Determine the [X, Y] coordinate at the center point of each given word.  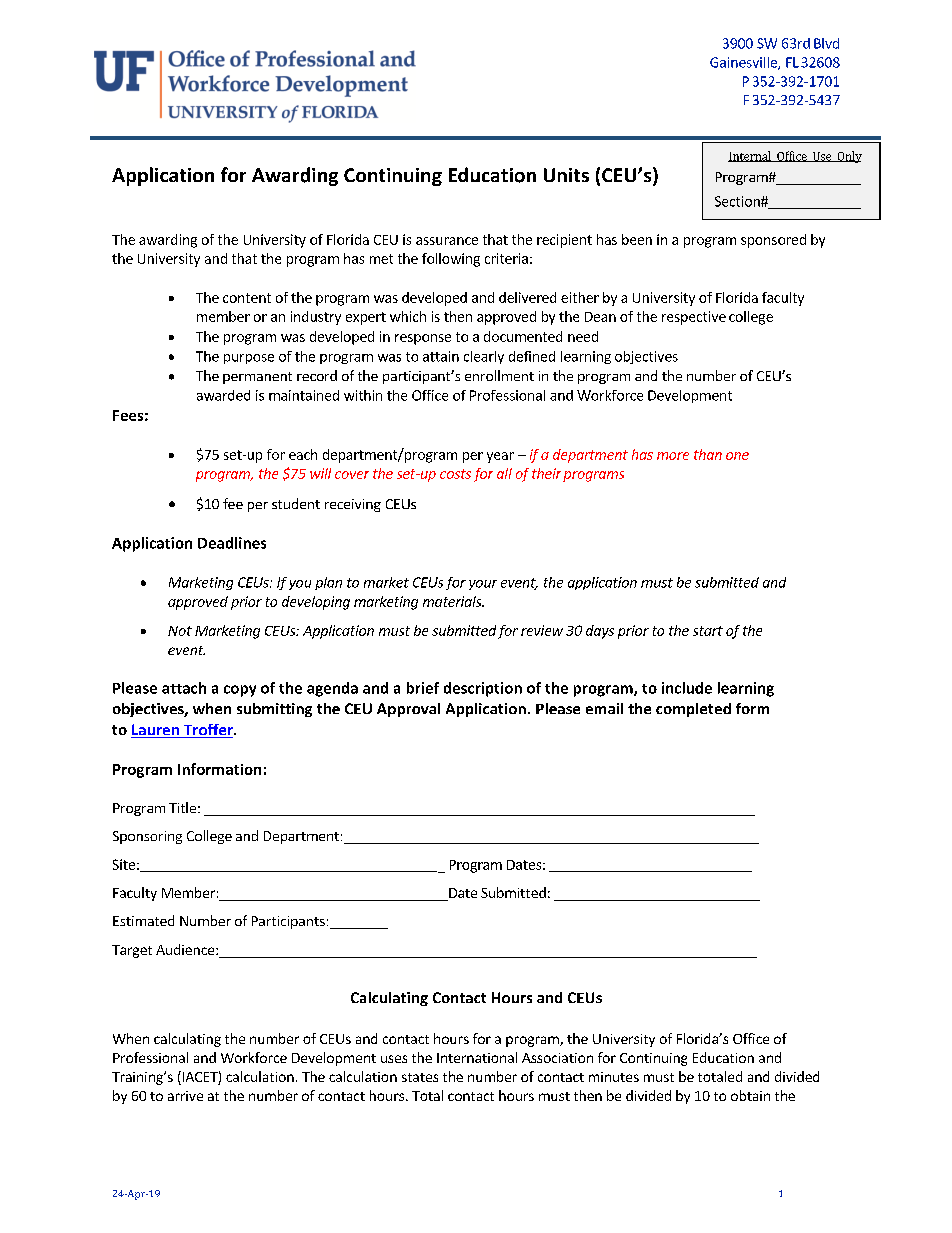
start [708, 631]
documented [523, 336]
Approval [408, 710]
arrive [185, 1096]
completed [693, 710]
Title [182, 807]
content [247, 298]
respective [694, 318]
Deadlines [232, 543]
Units [566, 175]
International [477, 1057]
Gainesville [744, 63]
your [483, 585]
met [381, 259]
